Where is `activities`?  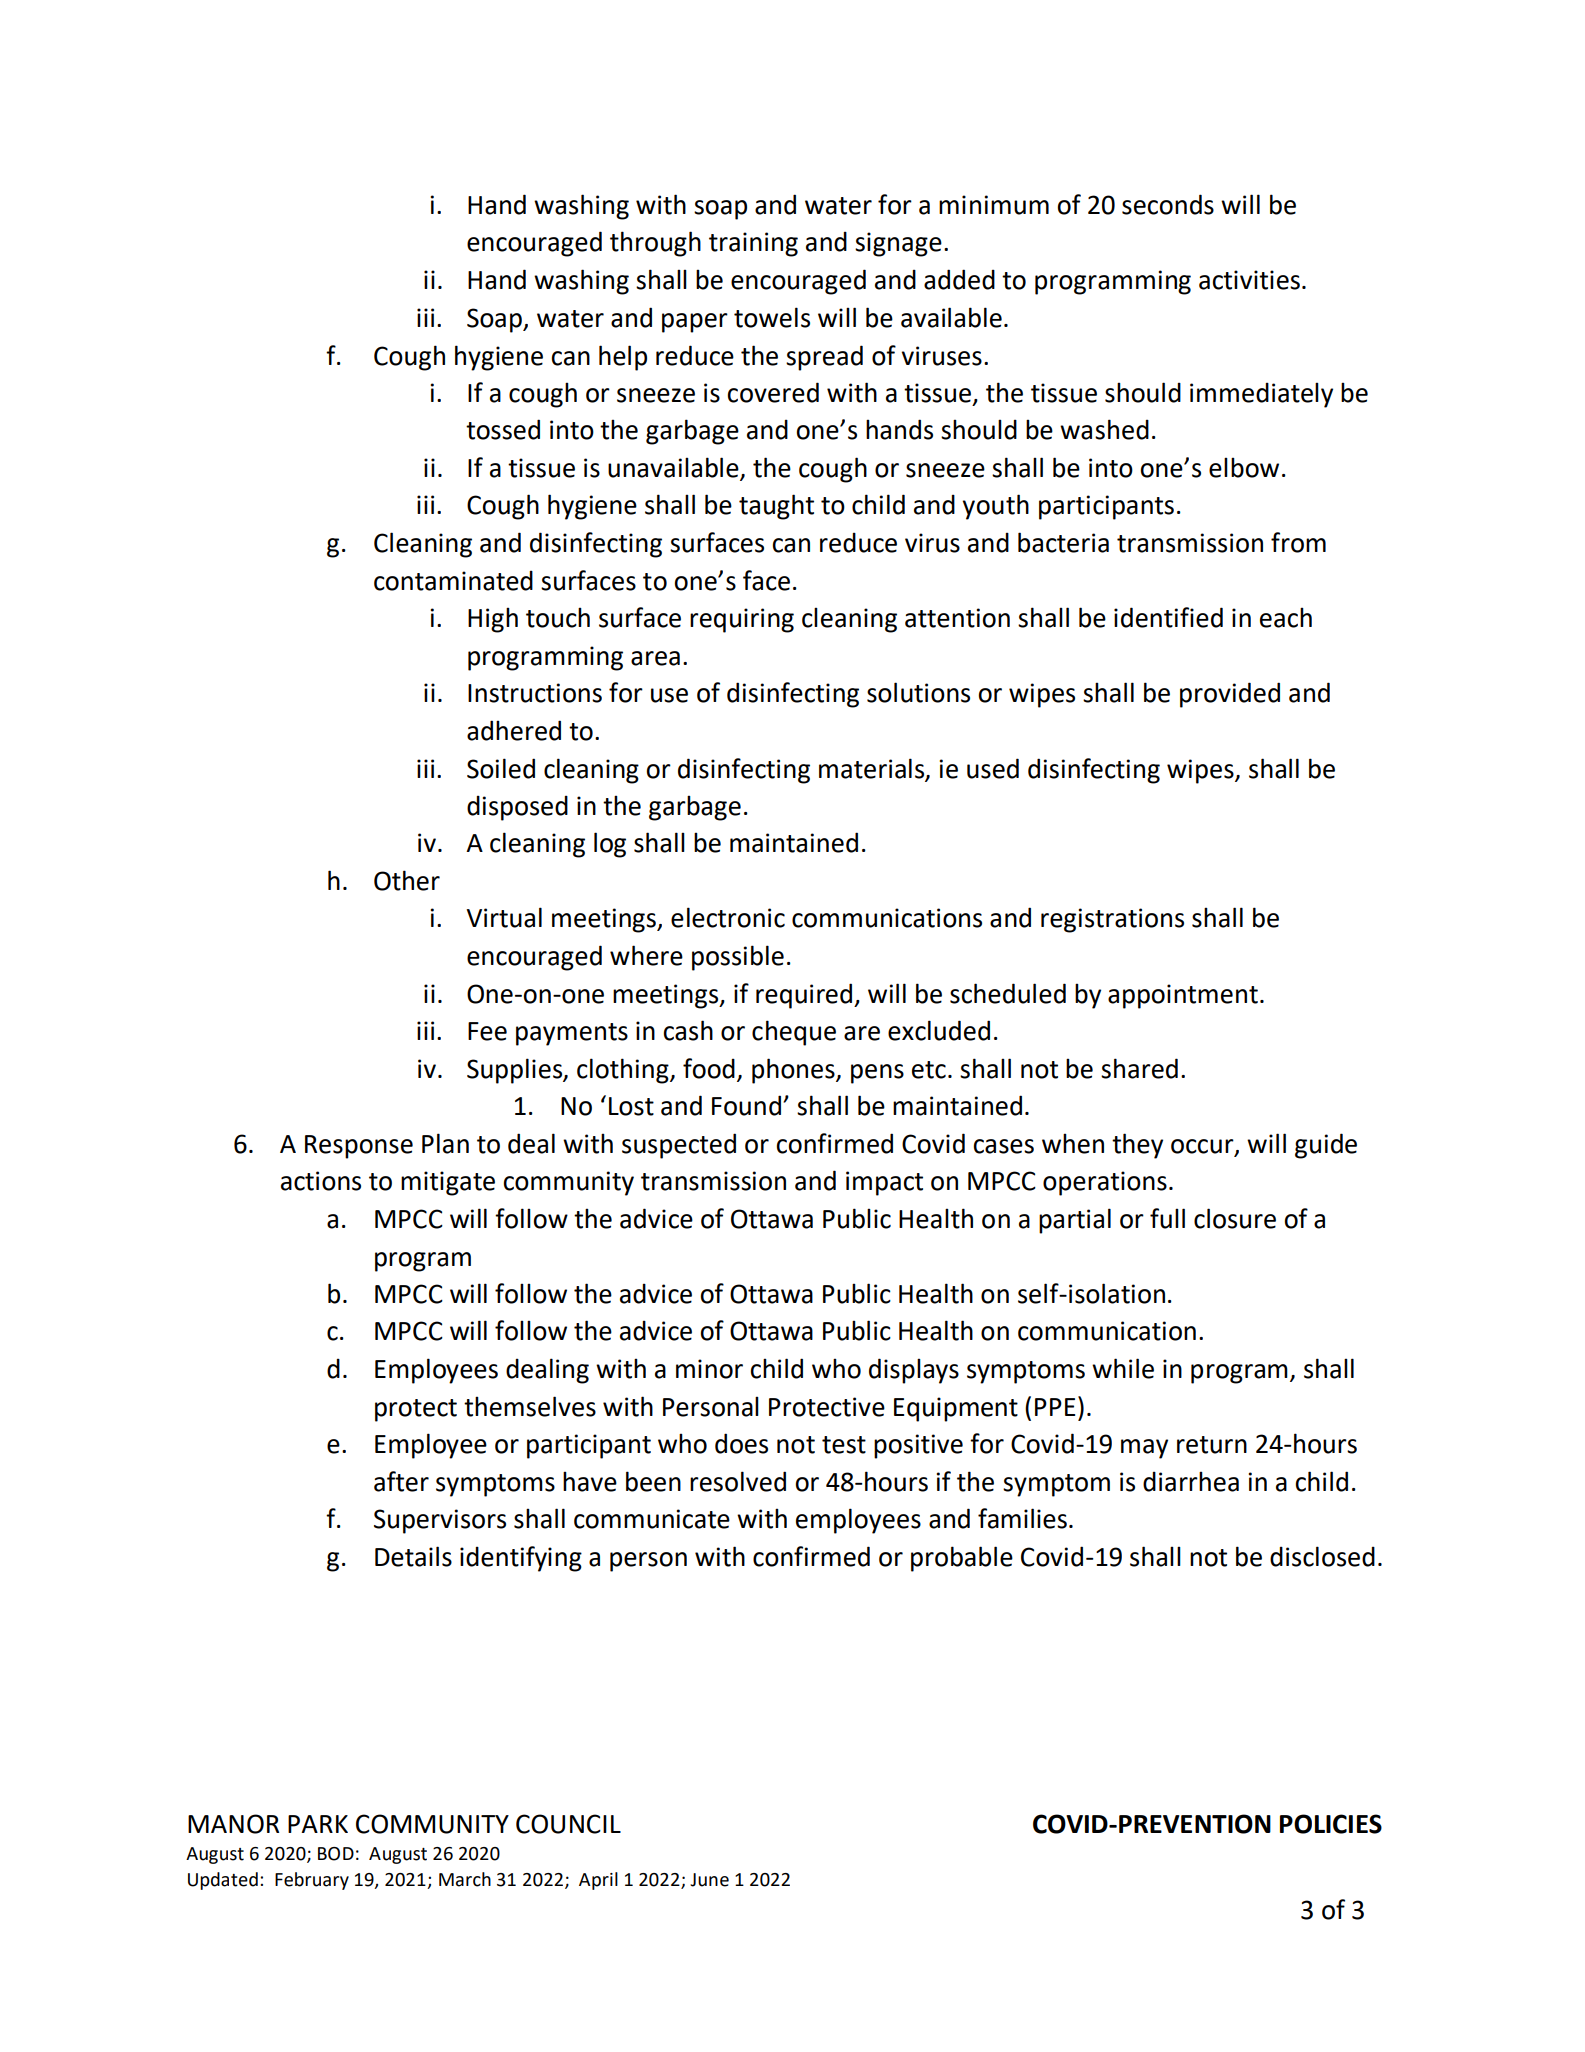
activities is located at coordinates (1249, 280).
